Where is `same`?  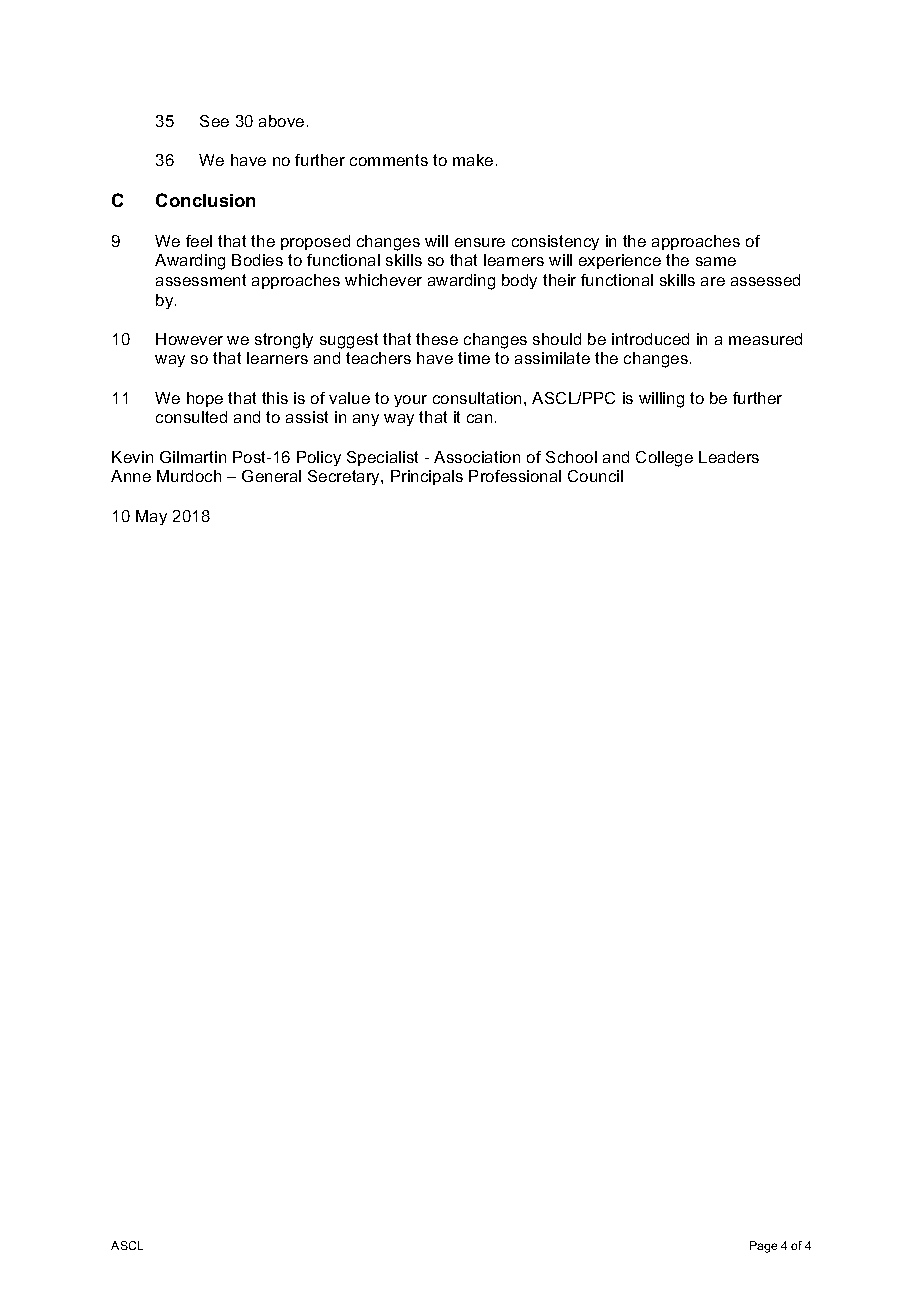
same is located at coordinates (716, 261).
